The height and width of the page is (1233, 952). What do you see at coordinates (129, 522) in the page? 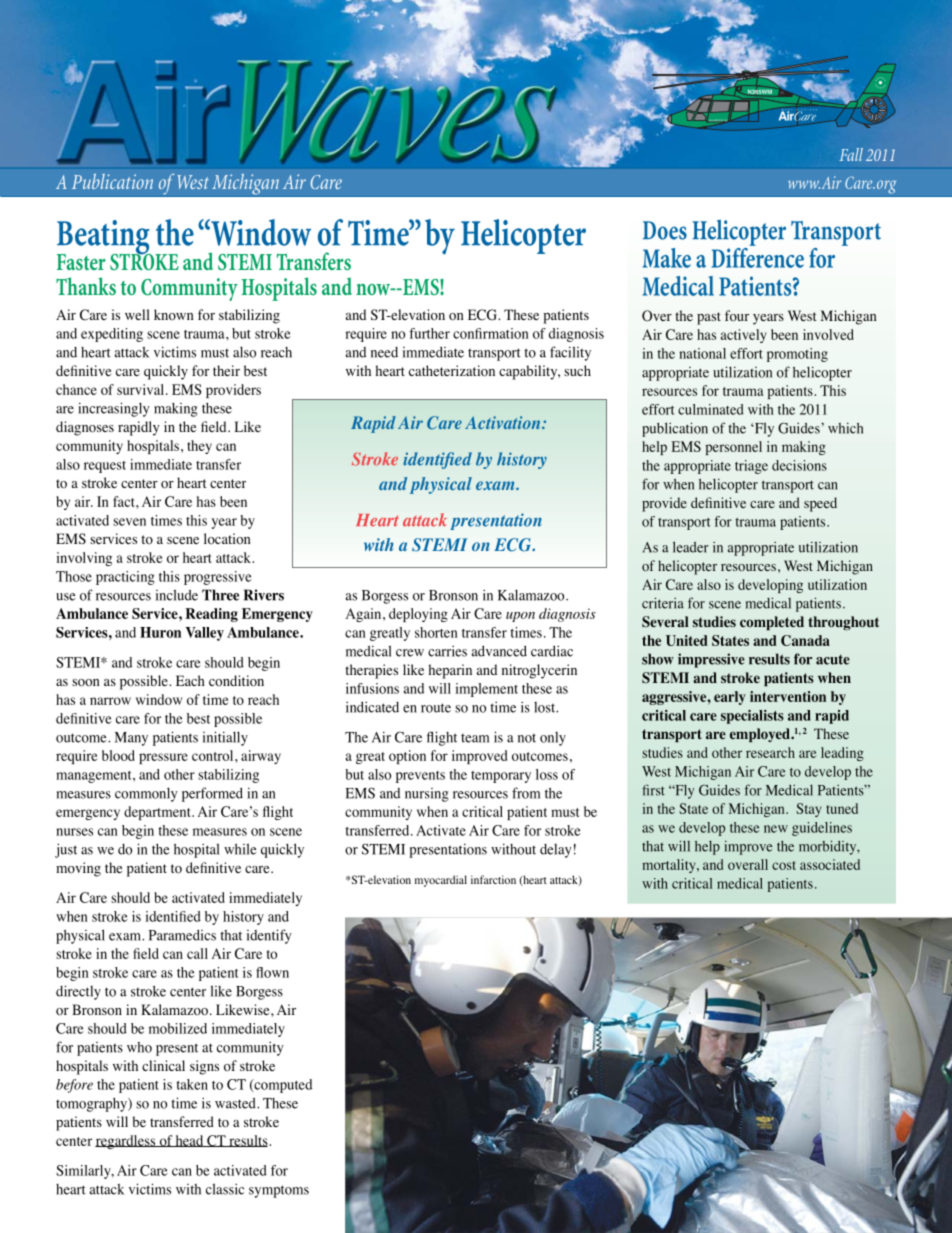
I see `seven` at bounding box center [129, 522].
